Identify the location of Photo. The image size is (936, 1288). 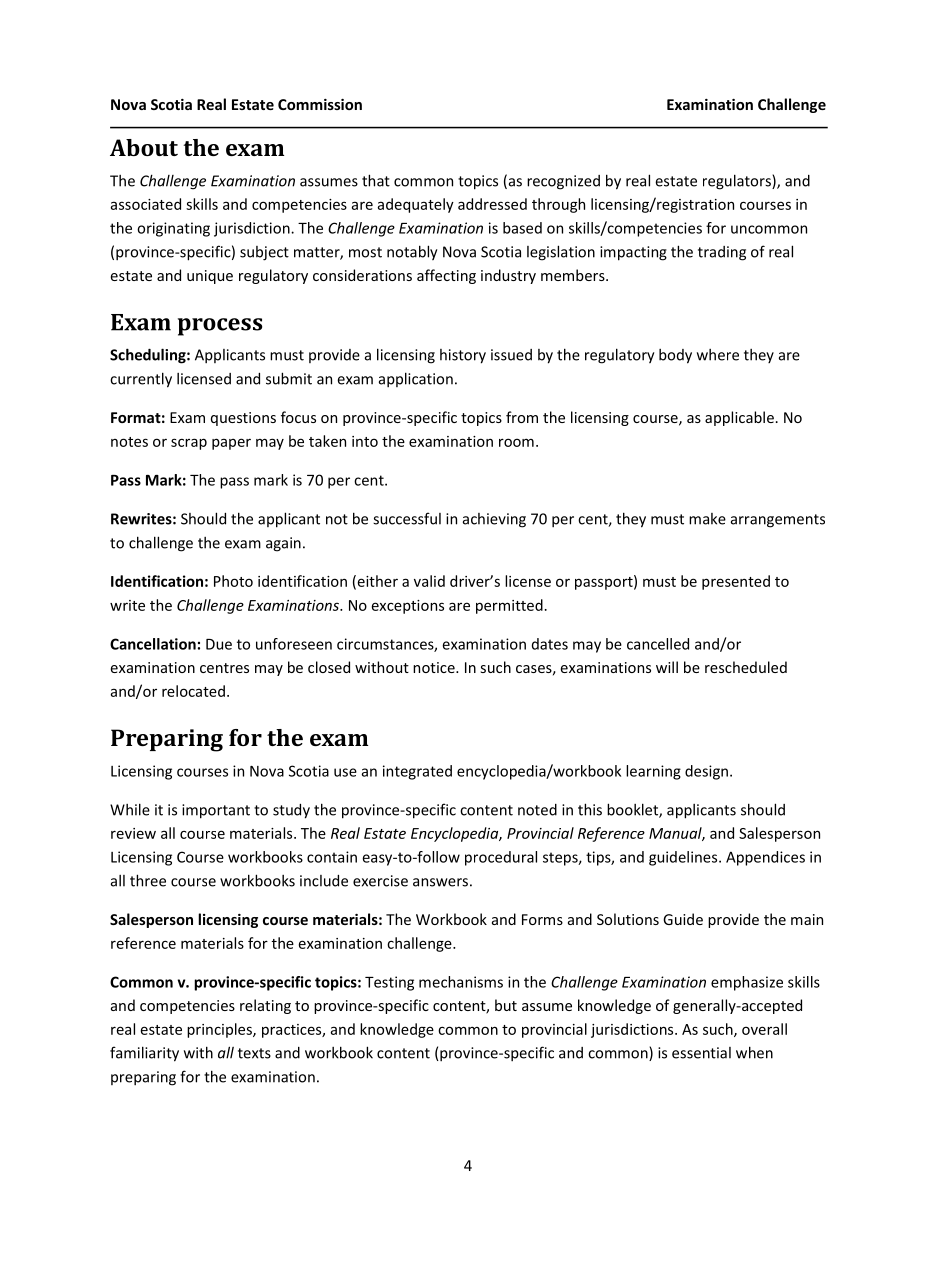
(233, 581).
